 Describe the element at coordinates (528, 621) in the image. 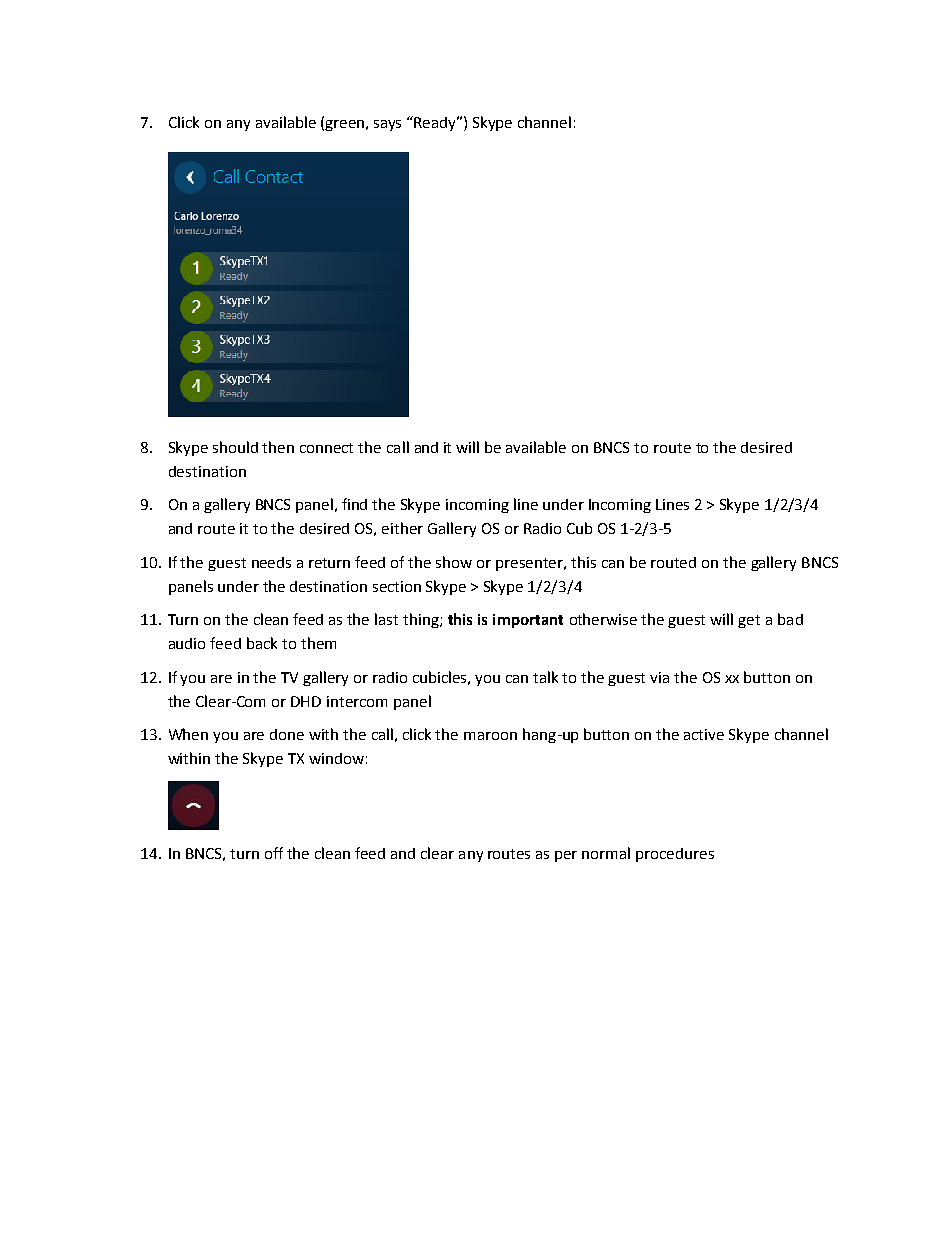

I see `important` at that location.
